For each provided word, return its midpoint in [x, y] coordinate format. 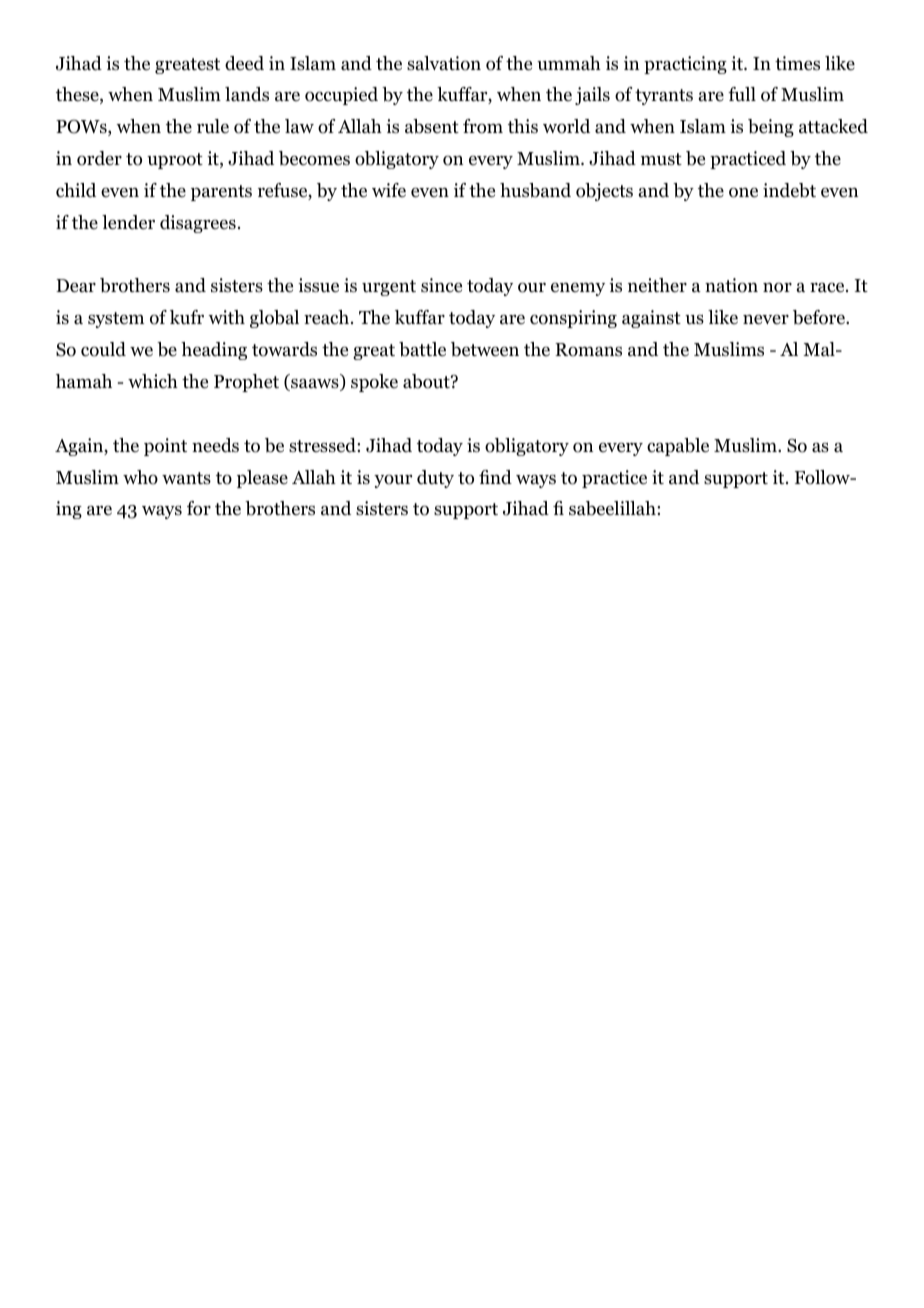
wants [186, 478]
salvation [444, 63]
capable [678, 447]
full [742, 94]
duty [435, 479]
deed [244, 63]
